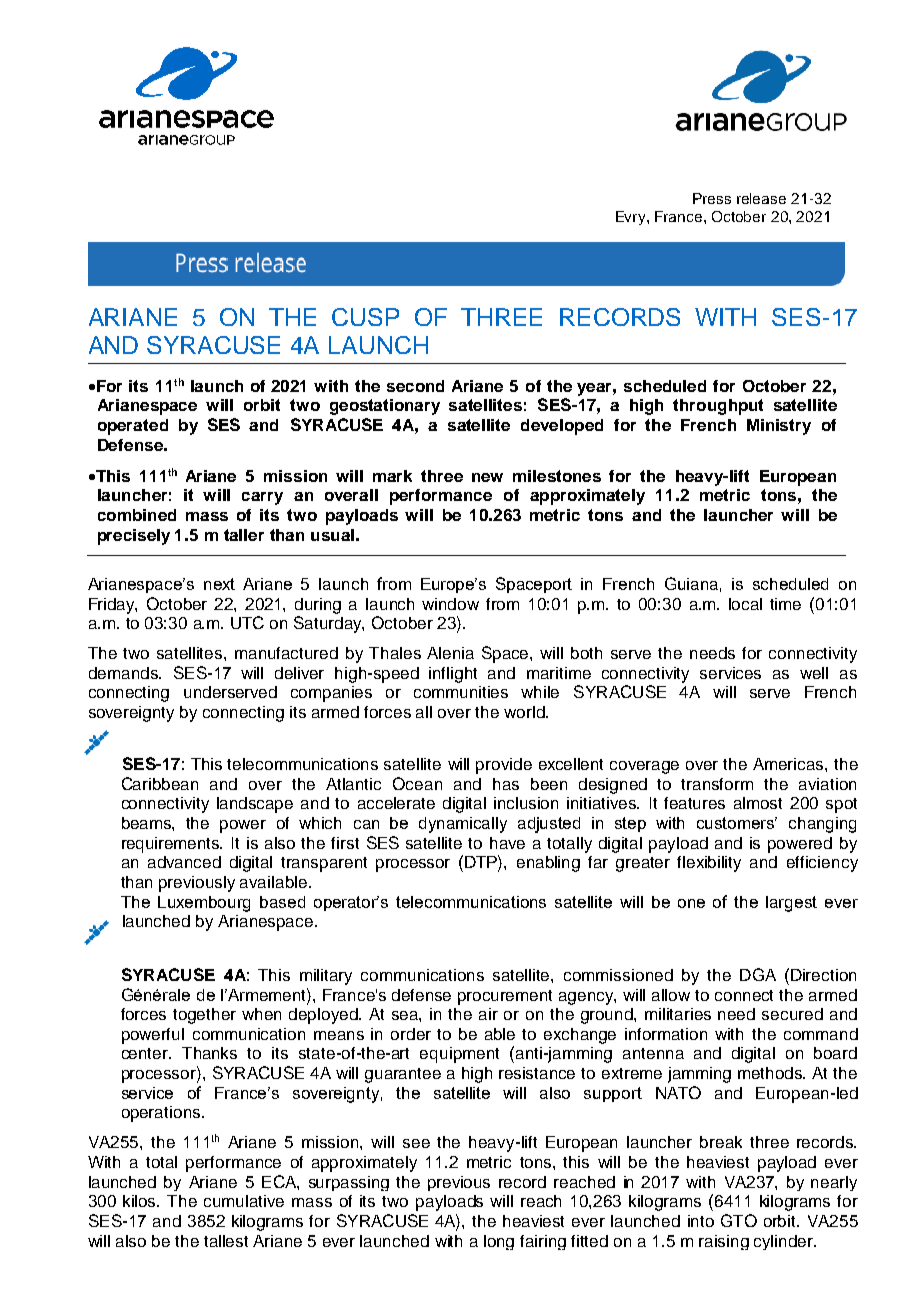  Describe the element at coordinates (365, 317) in the screenshot. I see `CUSP` at that location.
